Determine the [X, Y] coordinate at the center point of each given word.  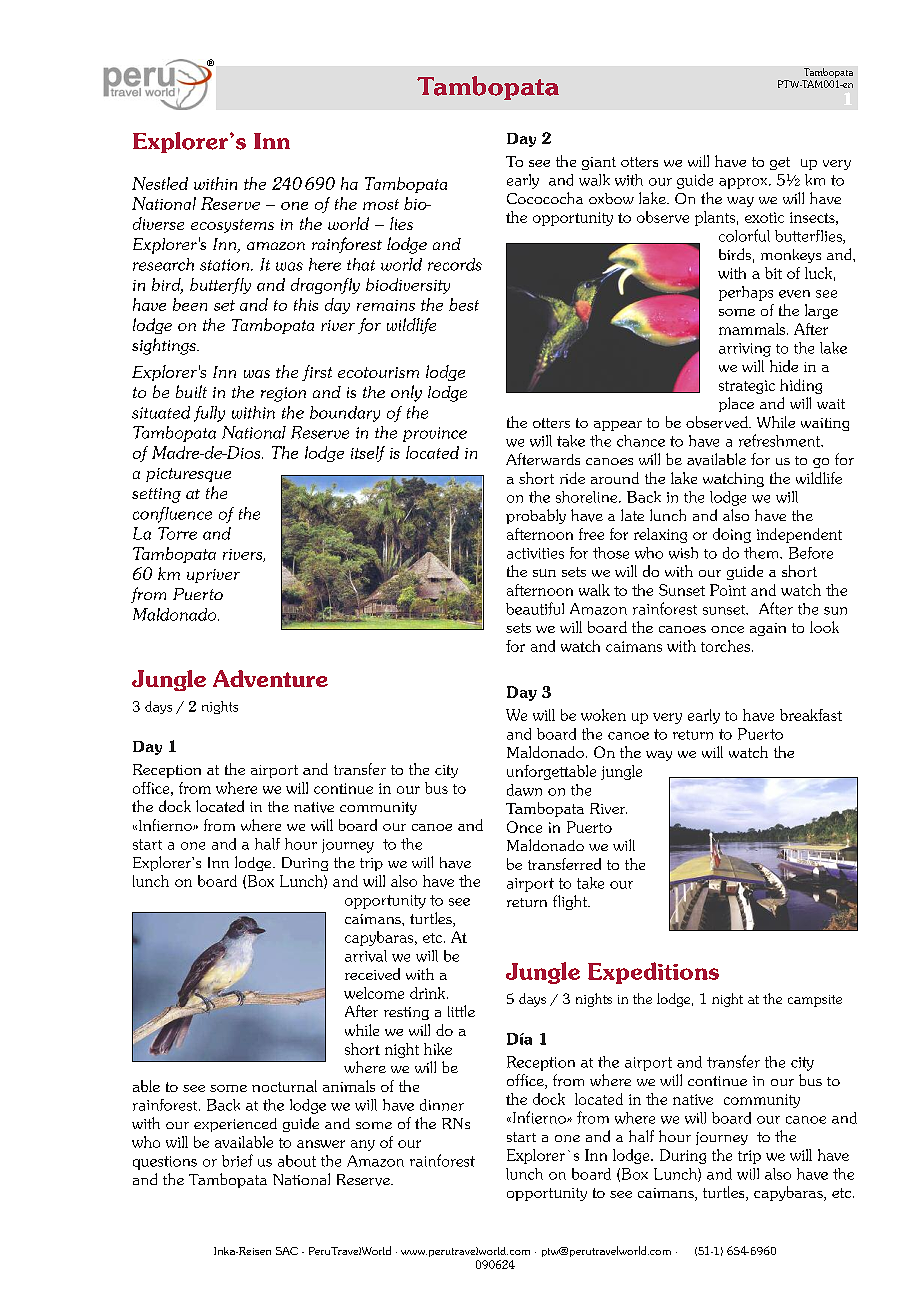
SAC [287, 1251]
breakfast [811, 715]
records [455, 264]
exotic [764, 217]
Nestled [160, 183]
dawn [524, 790]
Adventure [270, 678]
